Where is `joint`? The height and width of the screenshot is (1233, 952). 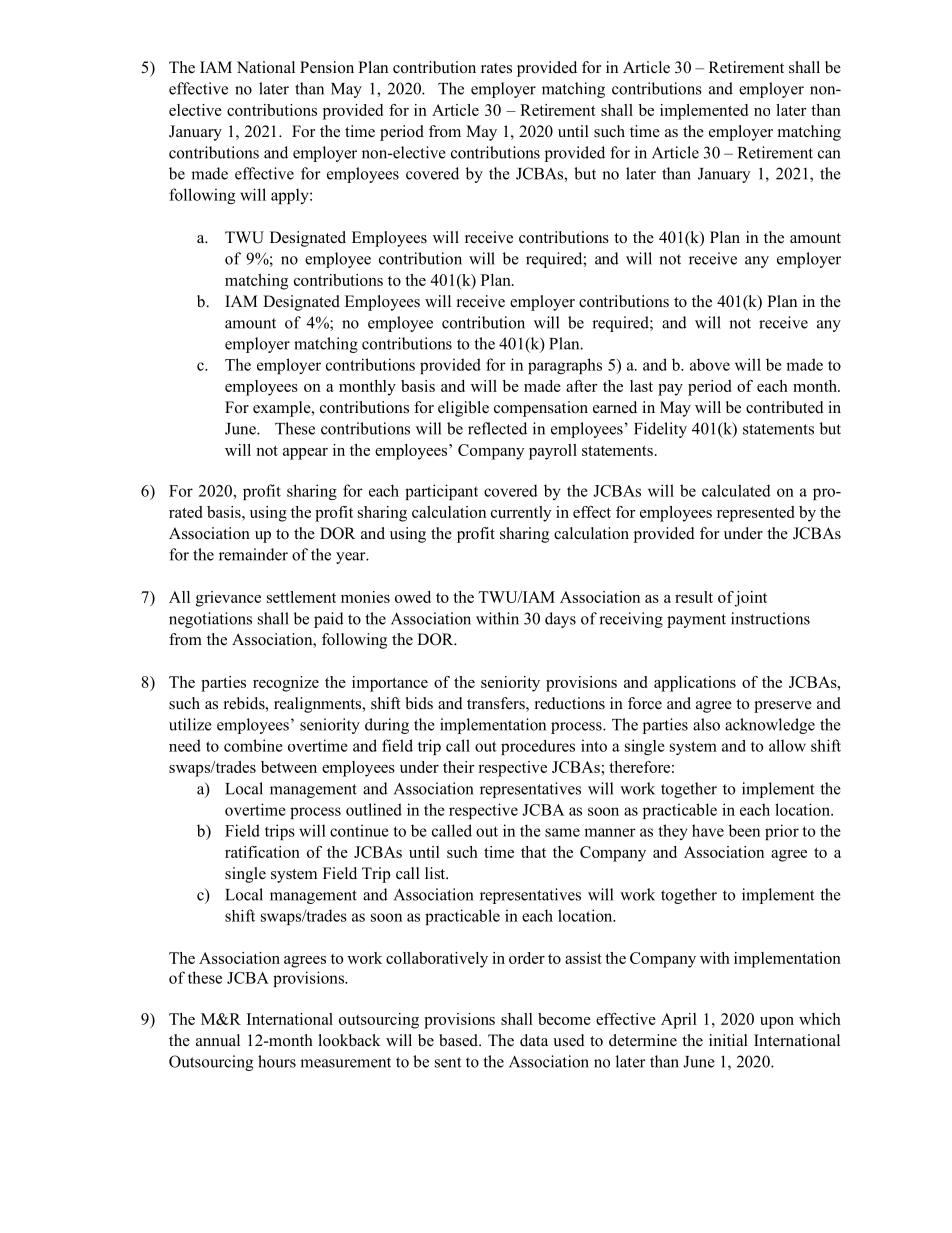 joint is located at coordinates (750, 599).
